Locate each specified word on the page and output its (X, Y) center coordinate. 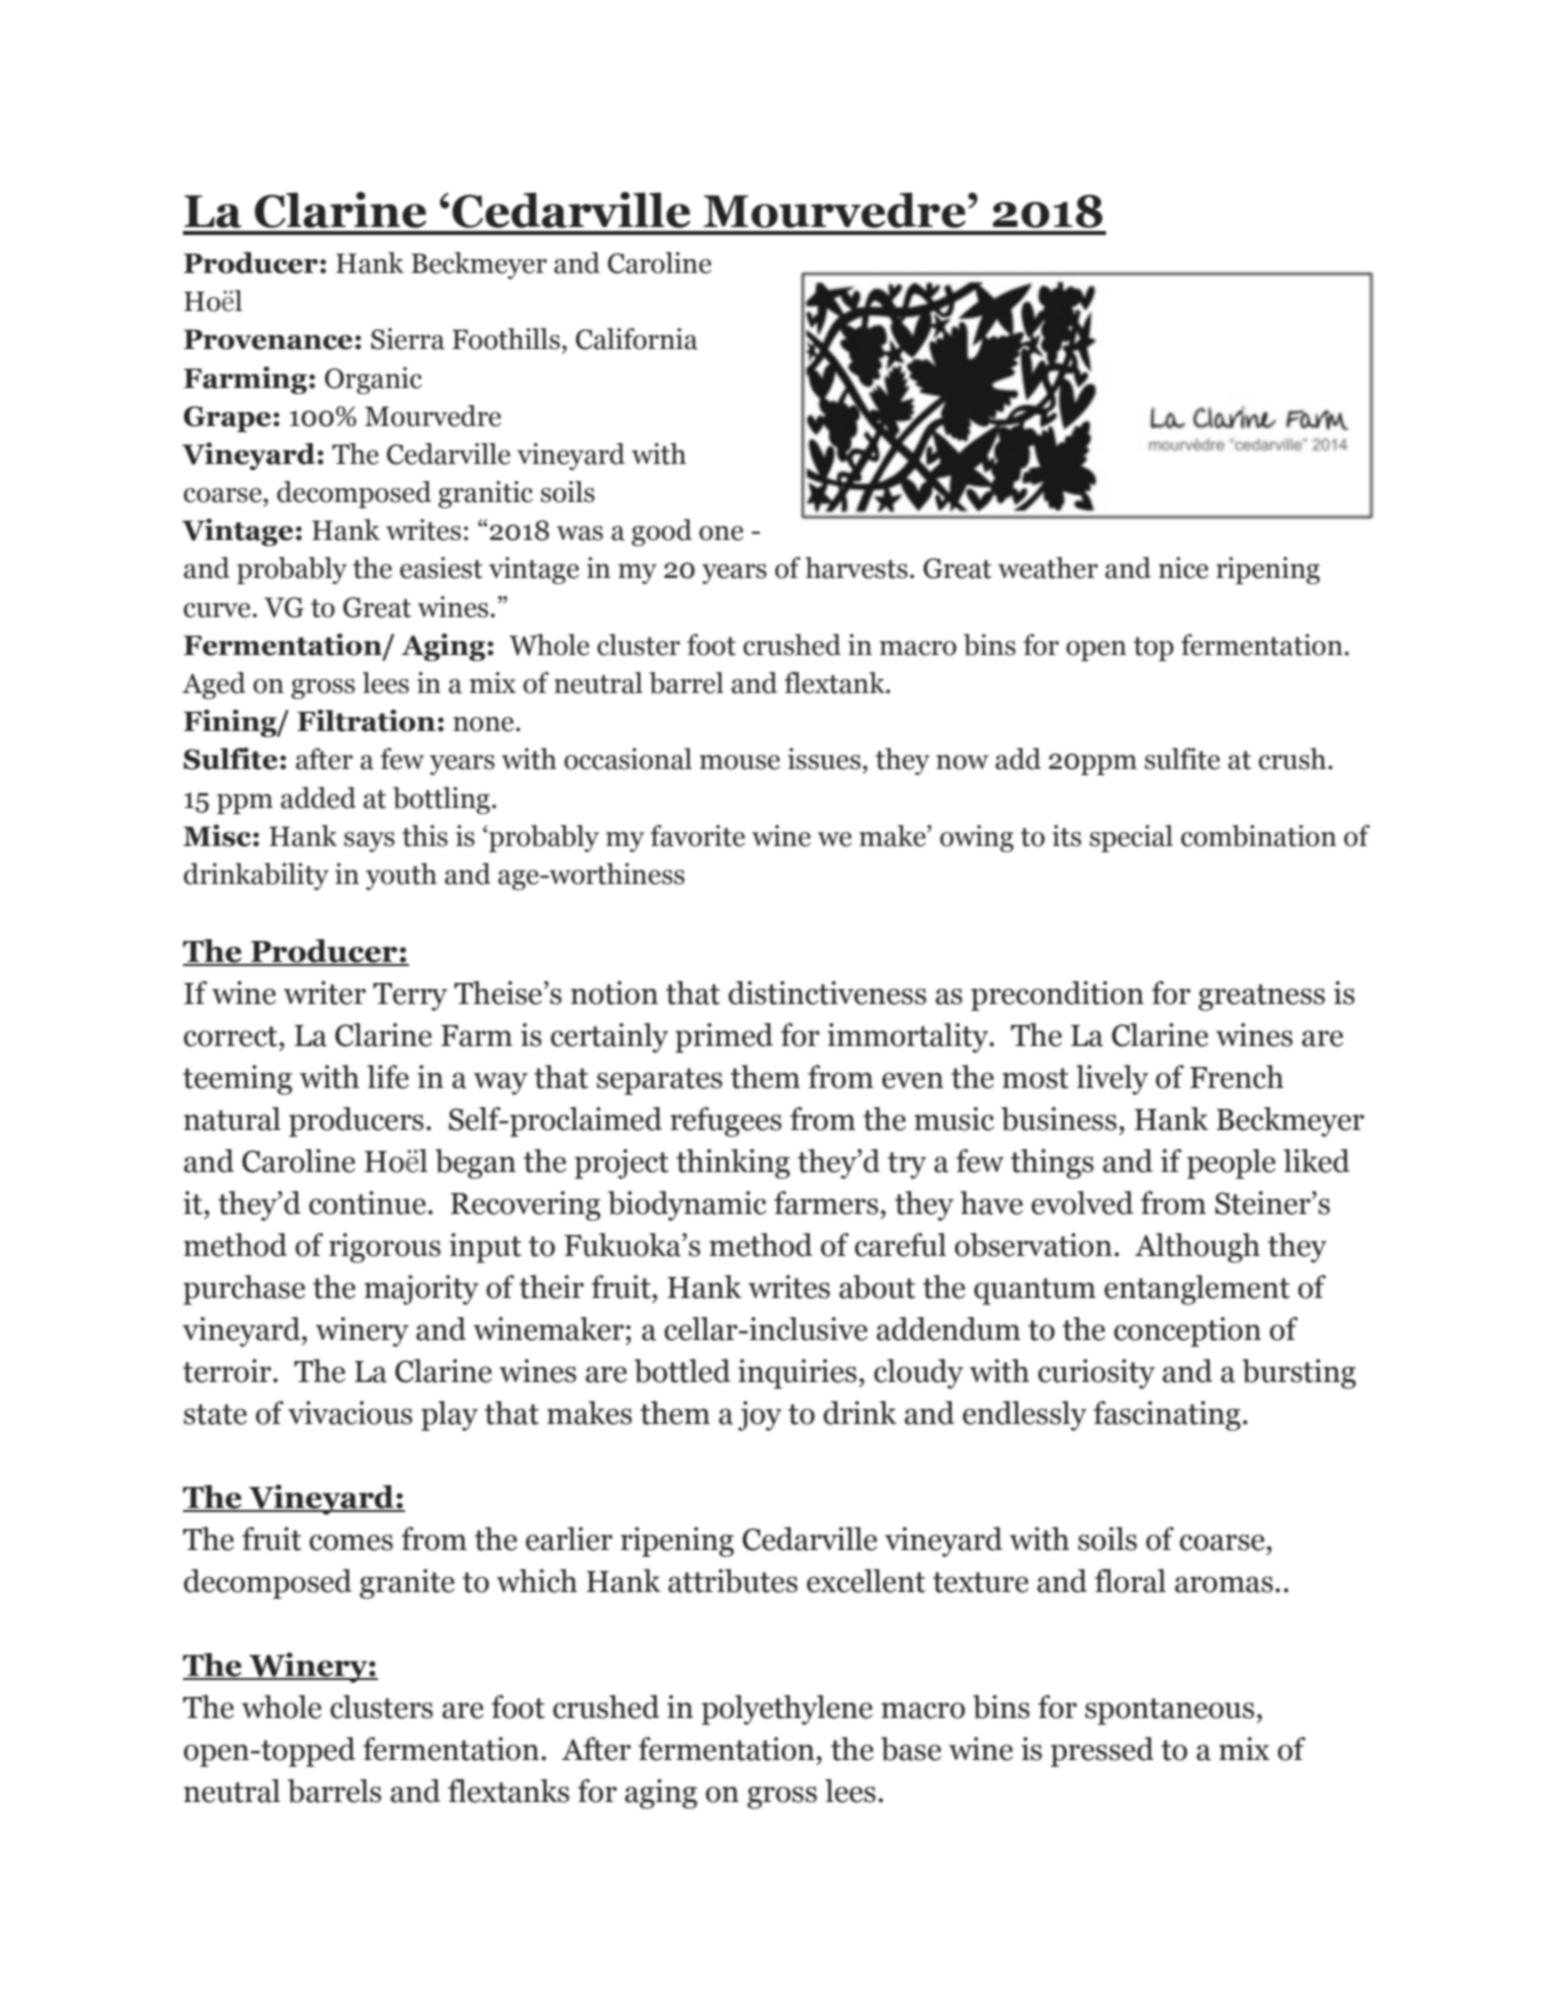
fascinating (1167, 1416)
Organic (373, 380)
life (388, 1077)
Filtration (366, 720)
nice (1183, 568)
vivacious (350, 1413)
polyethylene (786, 1710)
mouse (740, 762)
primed (724, 1038)
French (1237, 1077)
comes (351, 1542)
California (637, 339)
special (1131, 838)
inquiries (797, 1374)
